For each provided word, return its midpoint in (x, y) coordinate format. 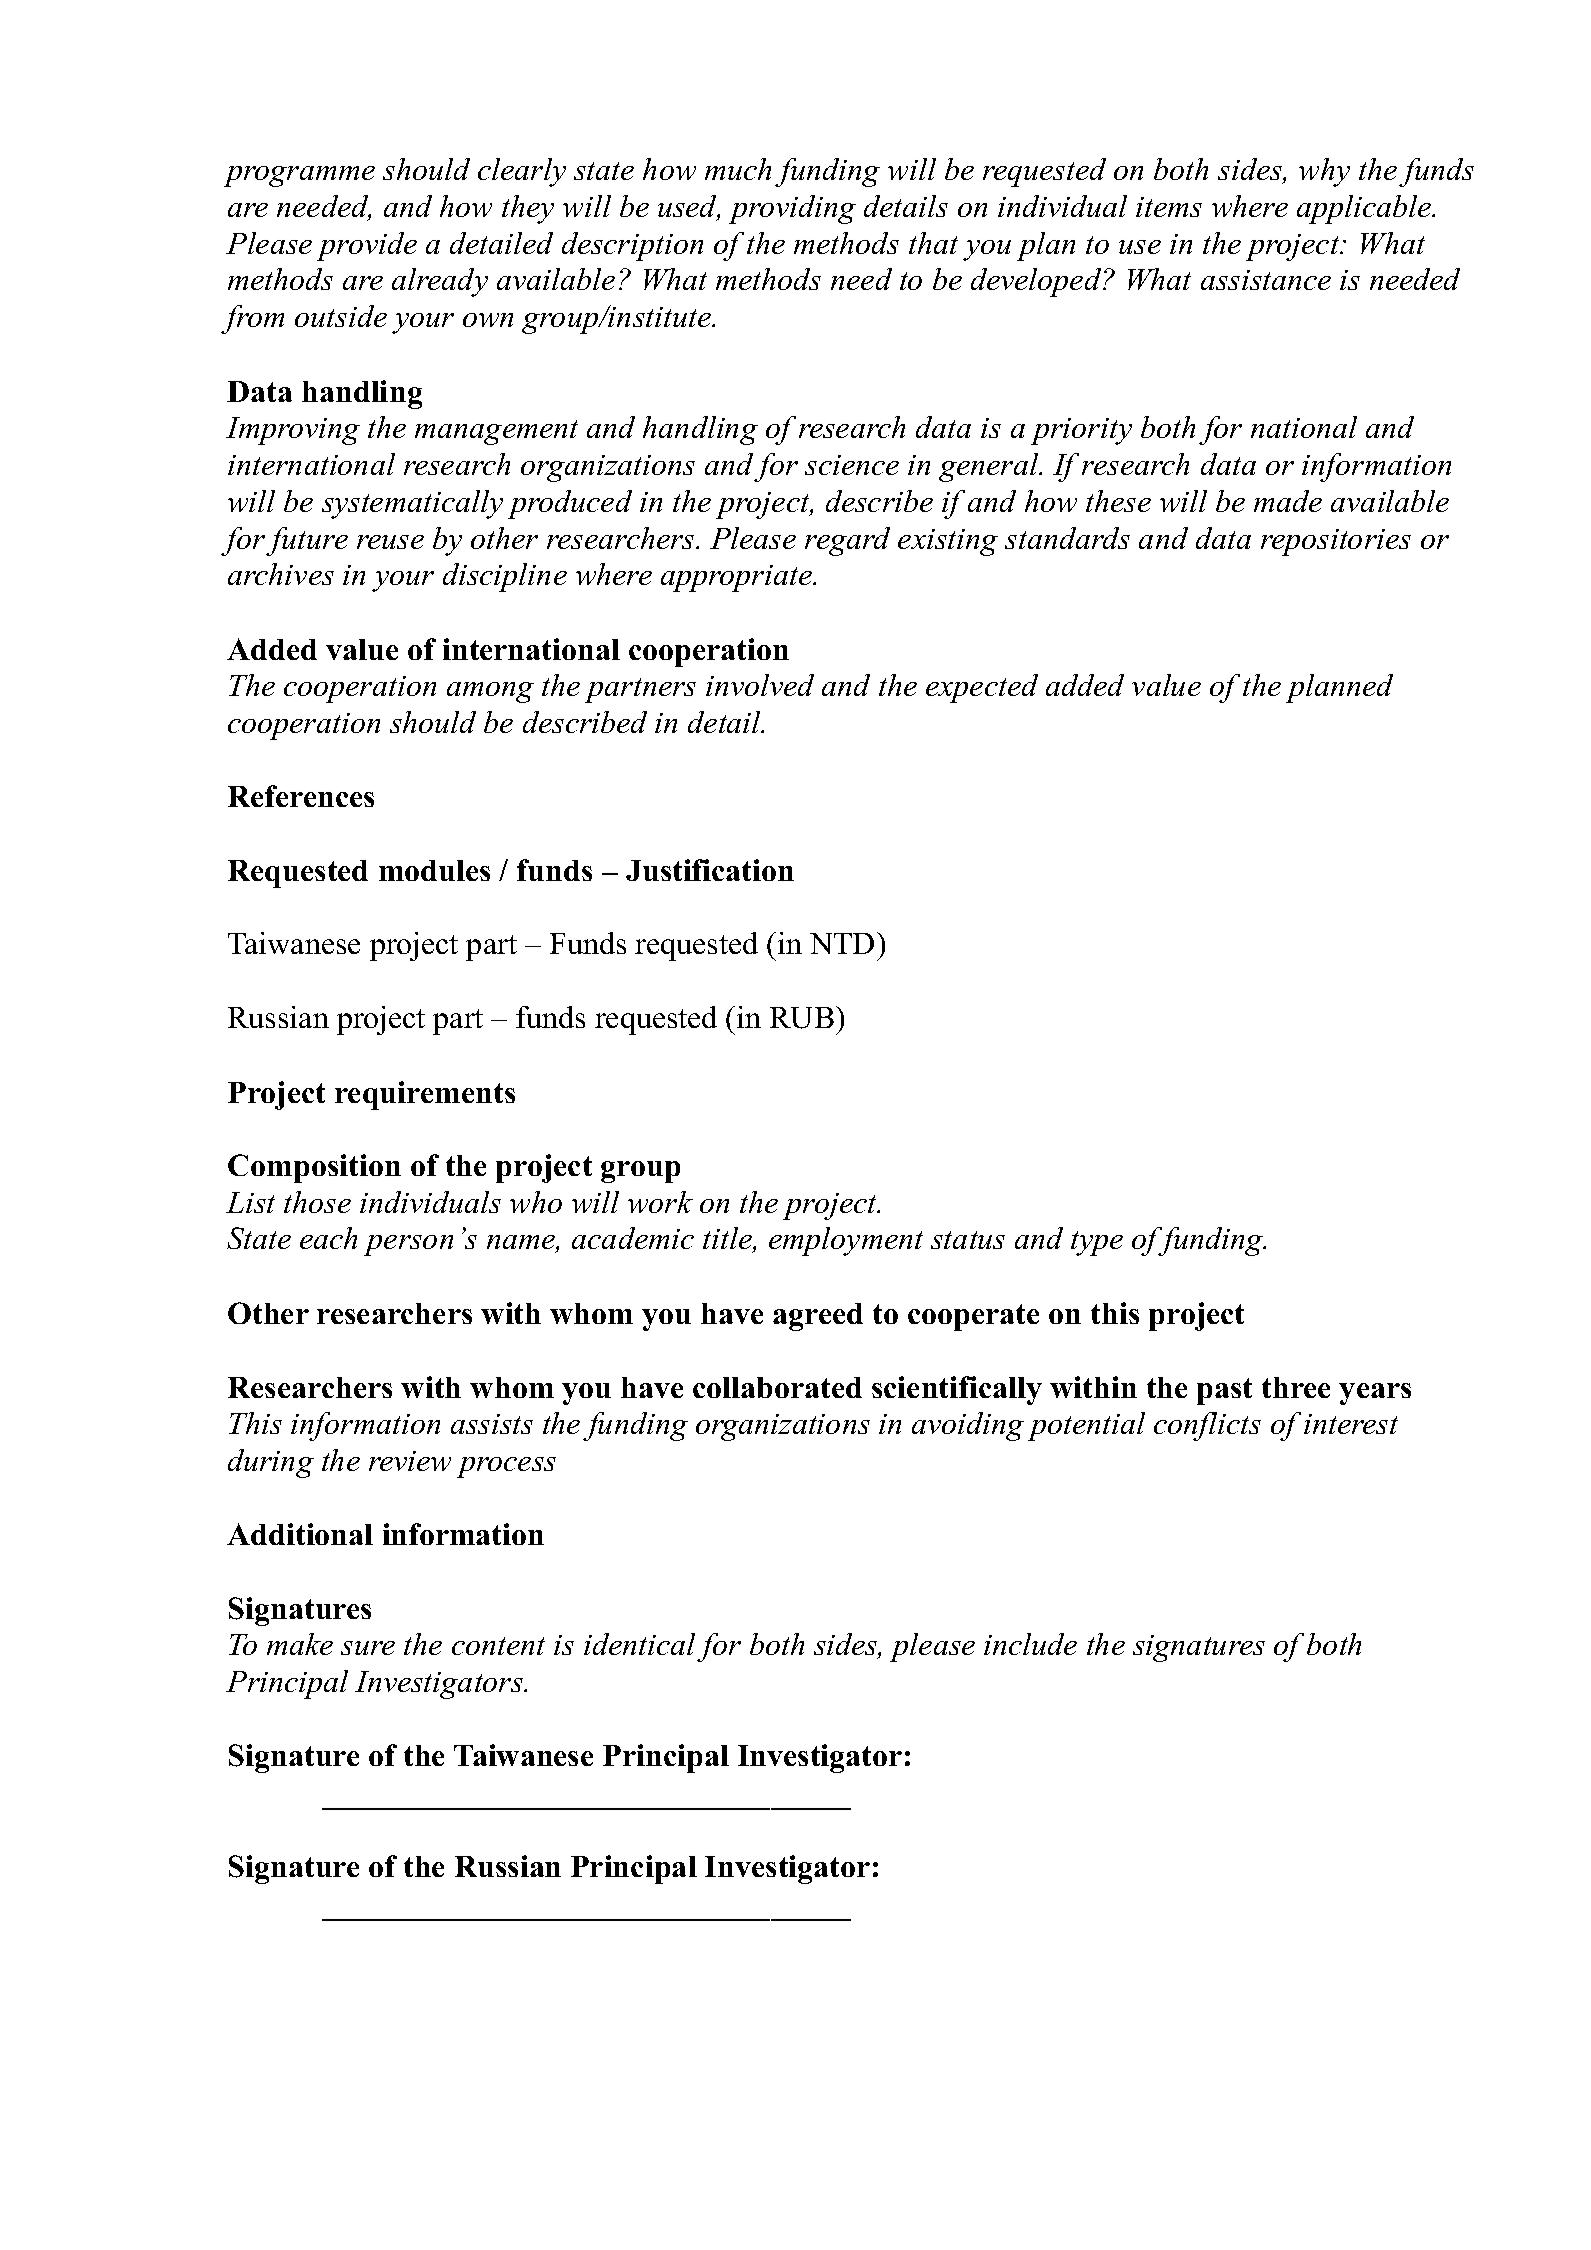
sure (368, 1648)
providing (792, 209)
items (1169, 207)
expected (982, 688)
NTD (842, 943)
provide (367, 246)
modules (434, 870)
